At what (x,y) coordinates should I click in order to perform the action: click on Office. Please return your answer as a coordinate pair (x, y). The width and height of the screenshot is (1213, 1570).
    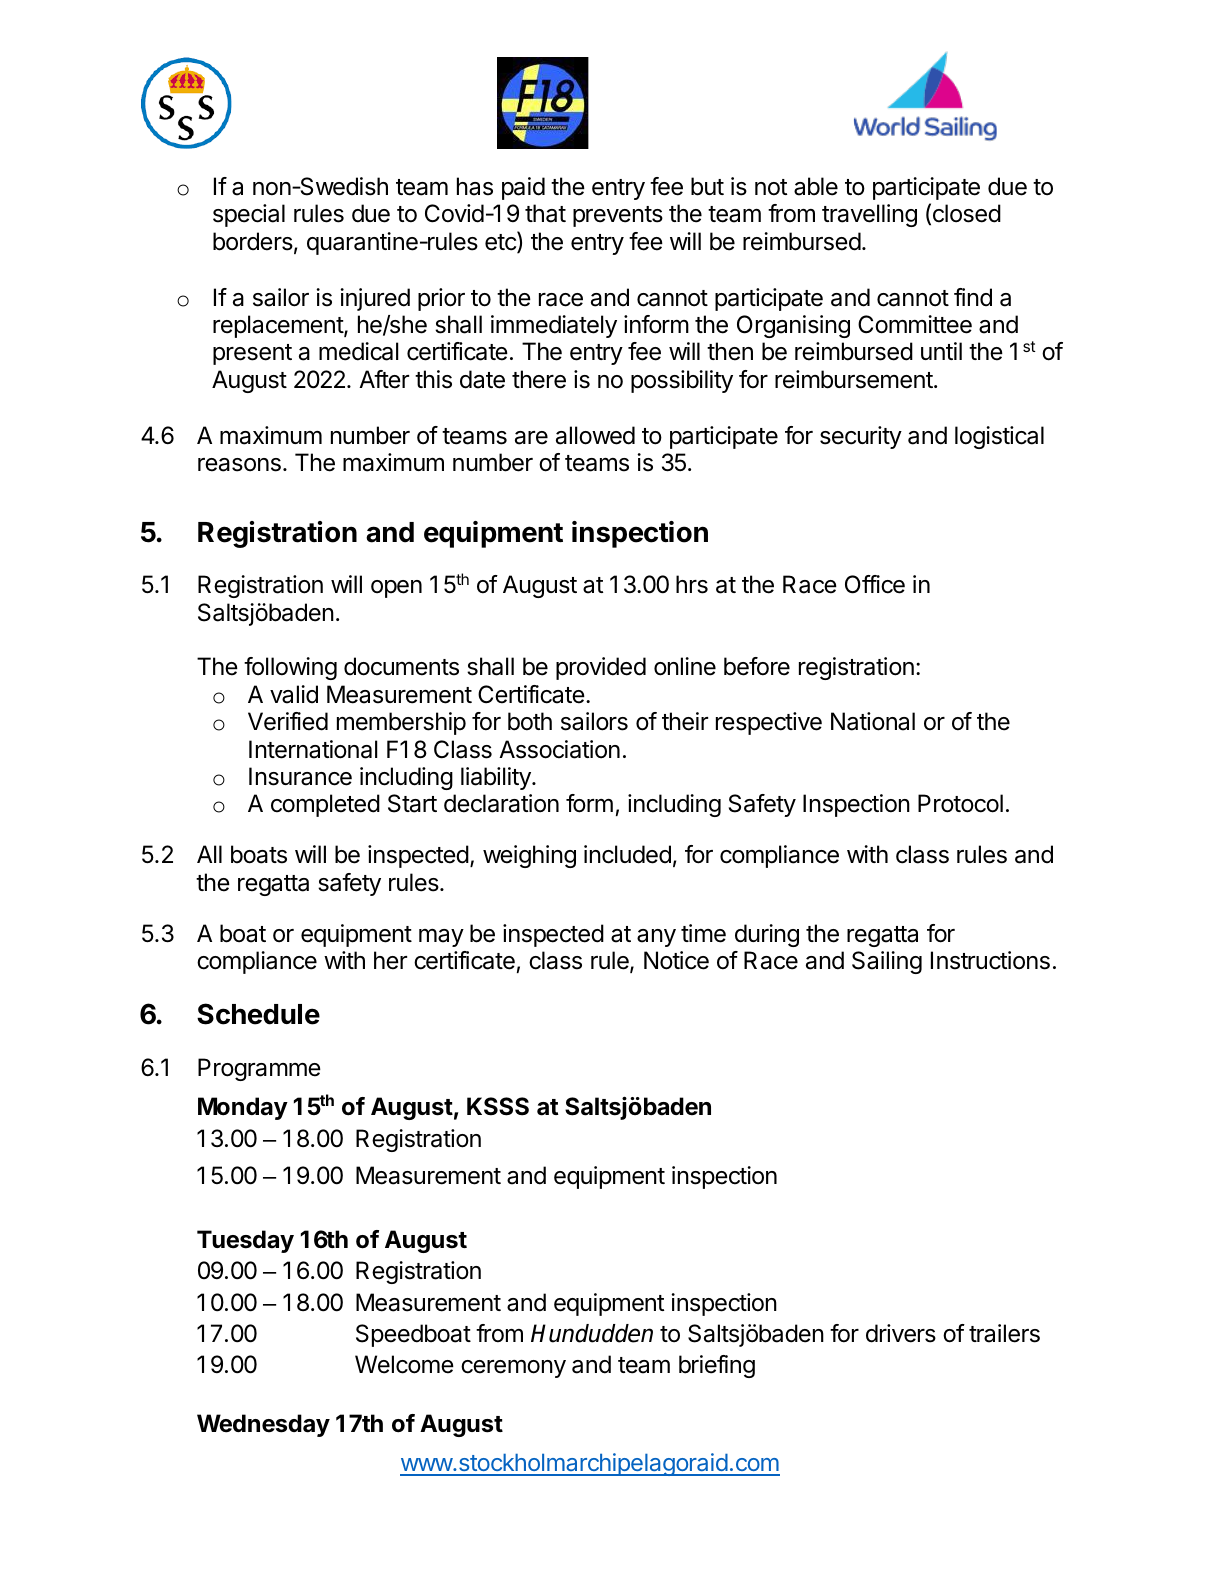
    Looking at the image, I should click on (875, 584).
